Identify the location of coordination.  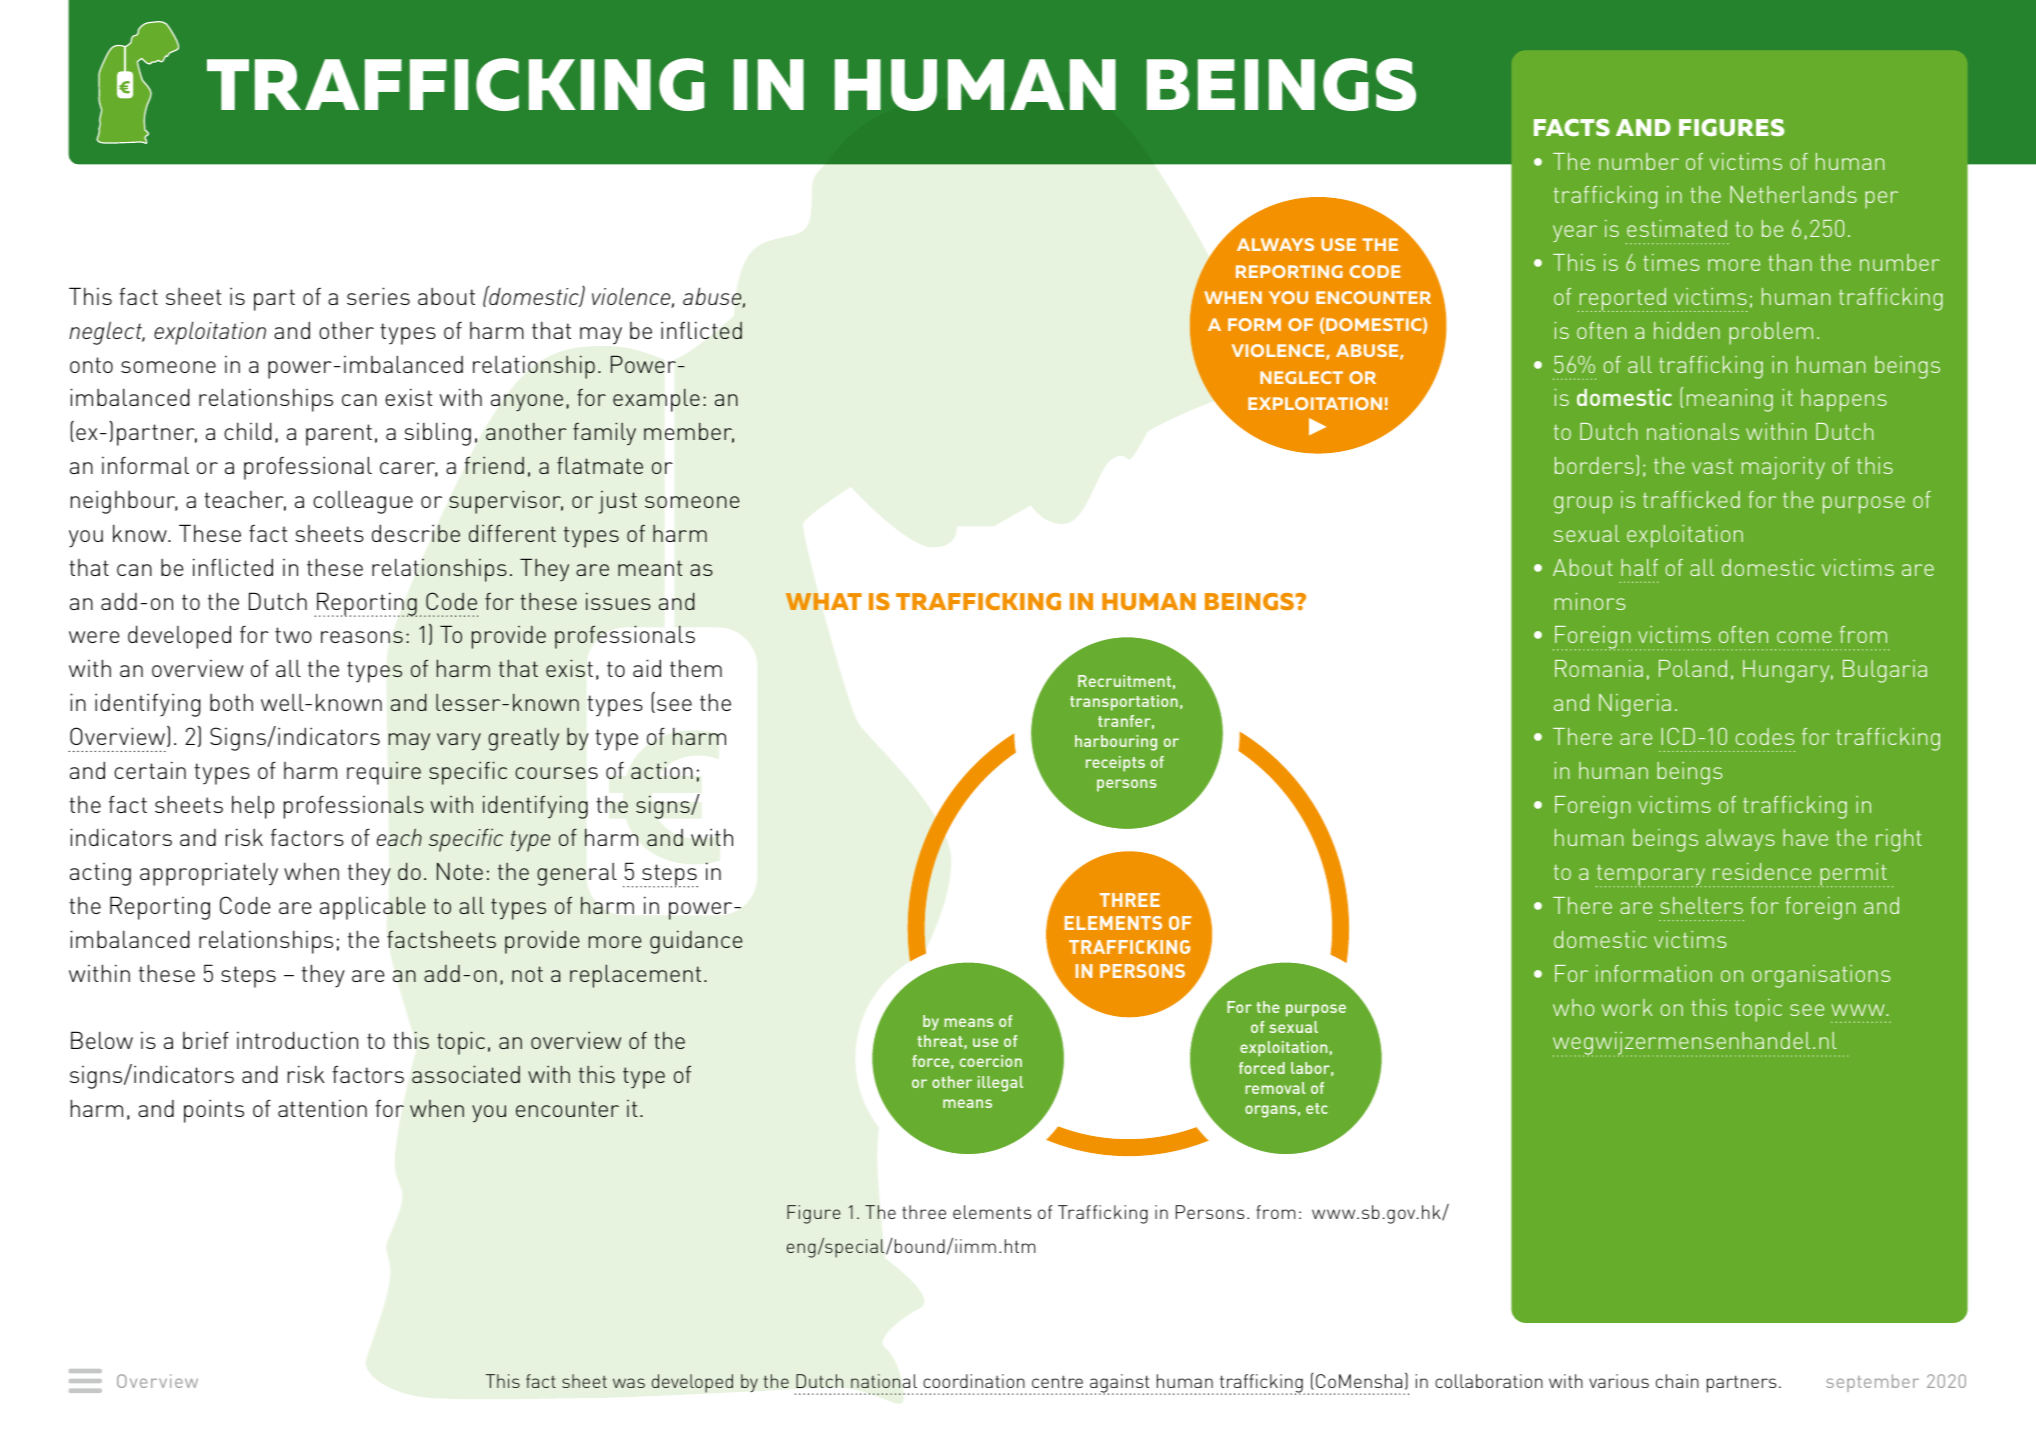
(974, 1381).
